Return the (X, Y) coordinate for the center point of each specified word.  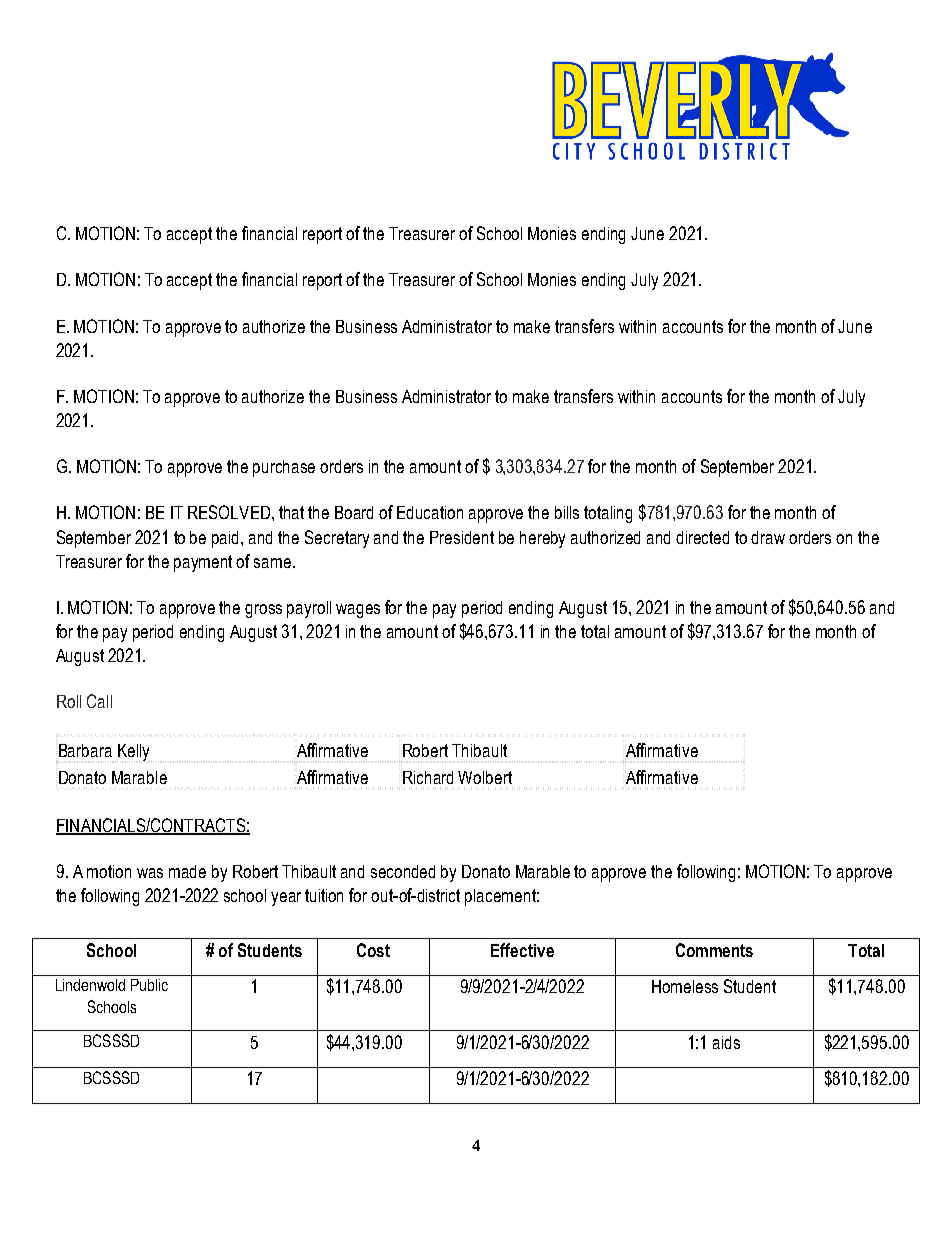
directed (702, 537)
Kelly (133, 752)
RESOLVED (230, 512)
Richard (428, 777)
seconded (403, 871)
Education (430, 512)
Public (149, 985)
